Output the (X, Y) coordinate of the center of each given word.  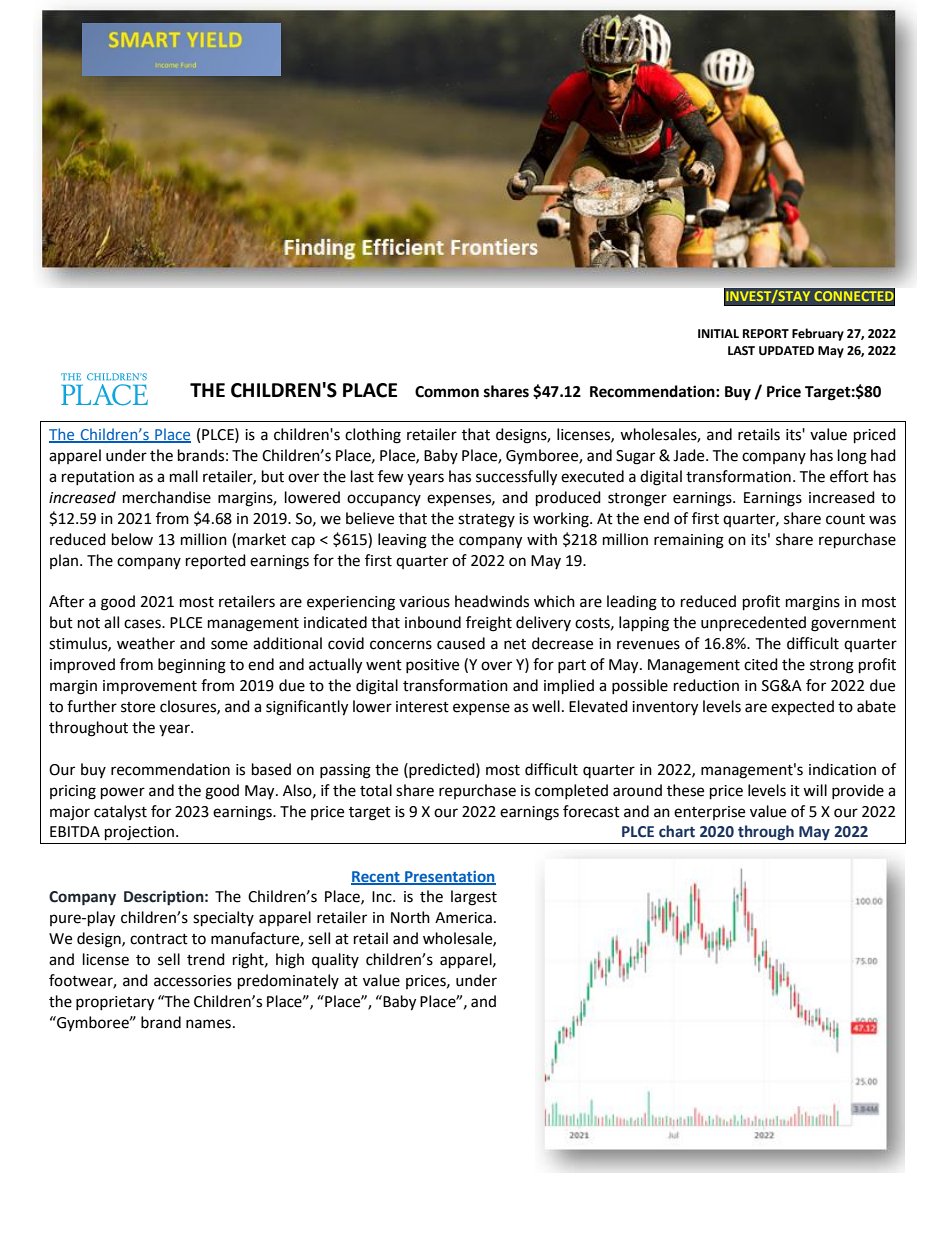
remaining (689, 541)
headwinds (492, 601)
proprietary (115, 1003)
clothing (373, 436)
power (123, 793)
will (815, 790)
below (132, 539)
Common (447, 392)
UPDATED (786, 351)
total (376, 790)
